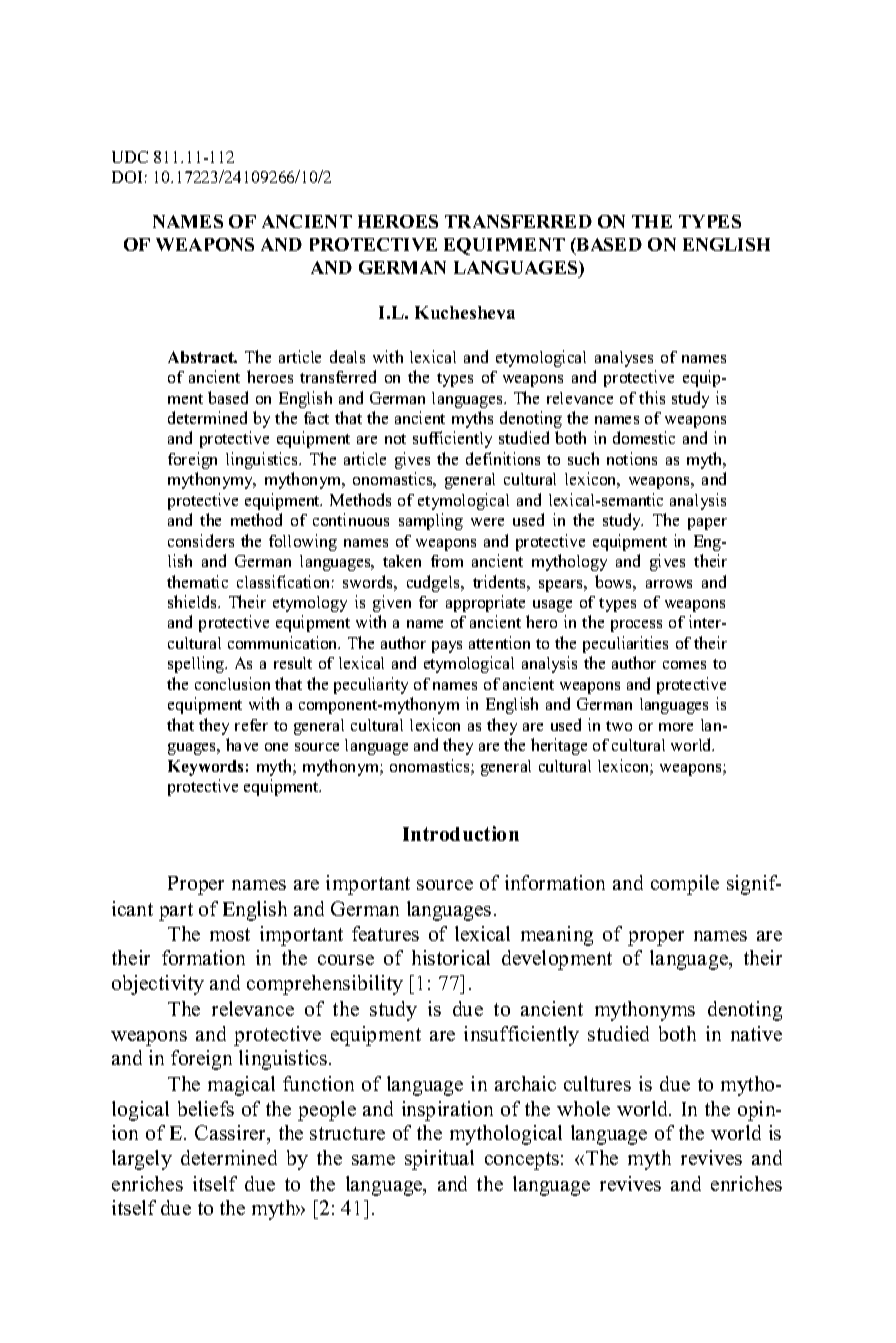 The image size is (896, 1343). What do you see at coordinates (652, 397) in the document?
I see `this` at bounding box center [652, 397].
